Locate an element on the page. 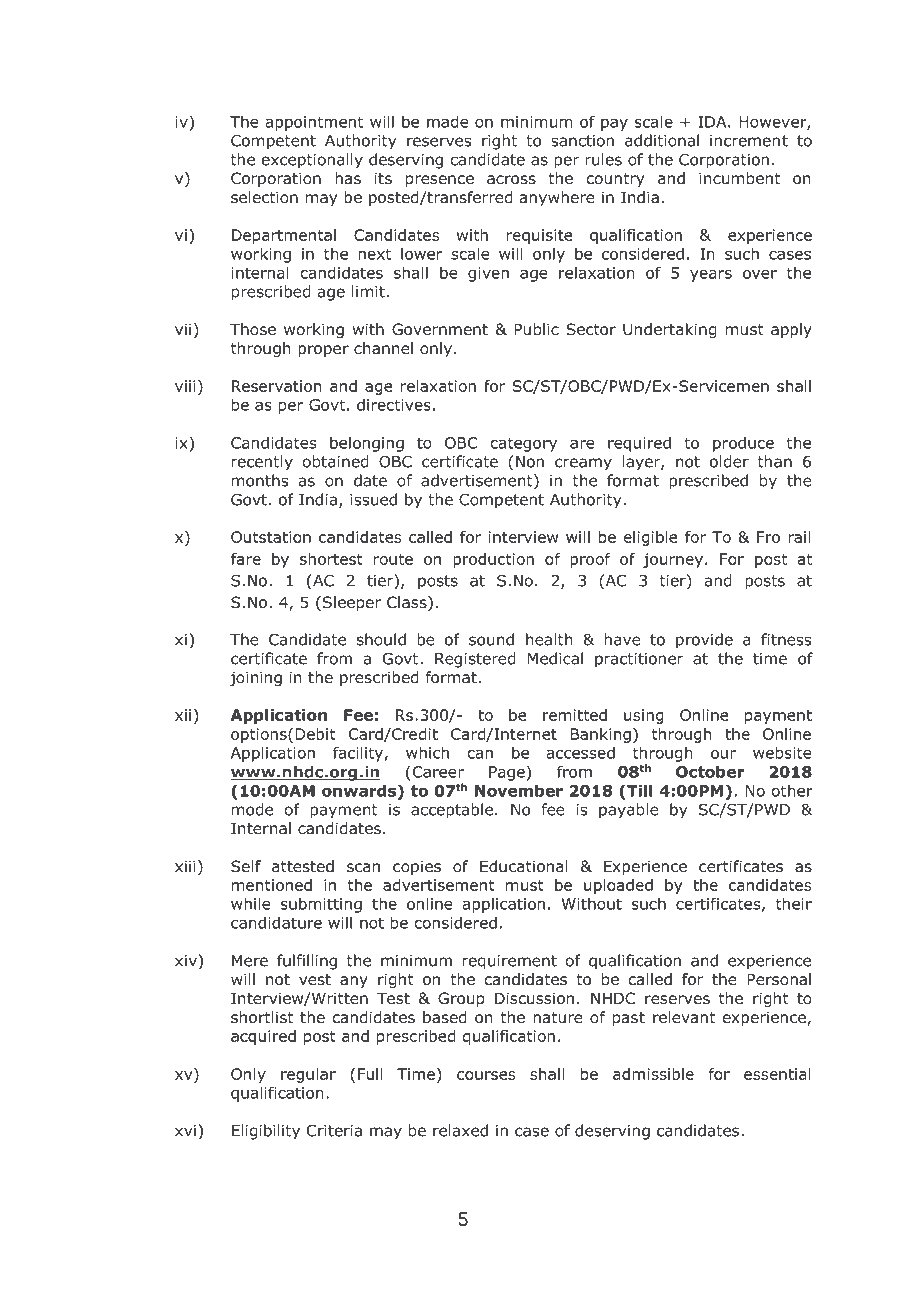 The height and width of the image is (1308, 924). courses is located at coordinates (486, 1075).
